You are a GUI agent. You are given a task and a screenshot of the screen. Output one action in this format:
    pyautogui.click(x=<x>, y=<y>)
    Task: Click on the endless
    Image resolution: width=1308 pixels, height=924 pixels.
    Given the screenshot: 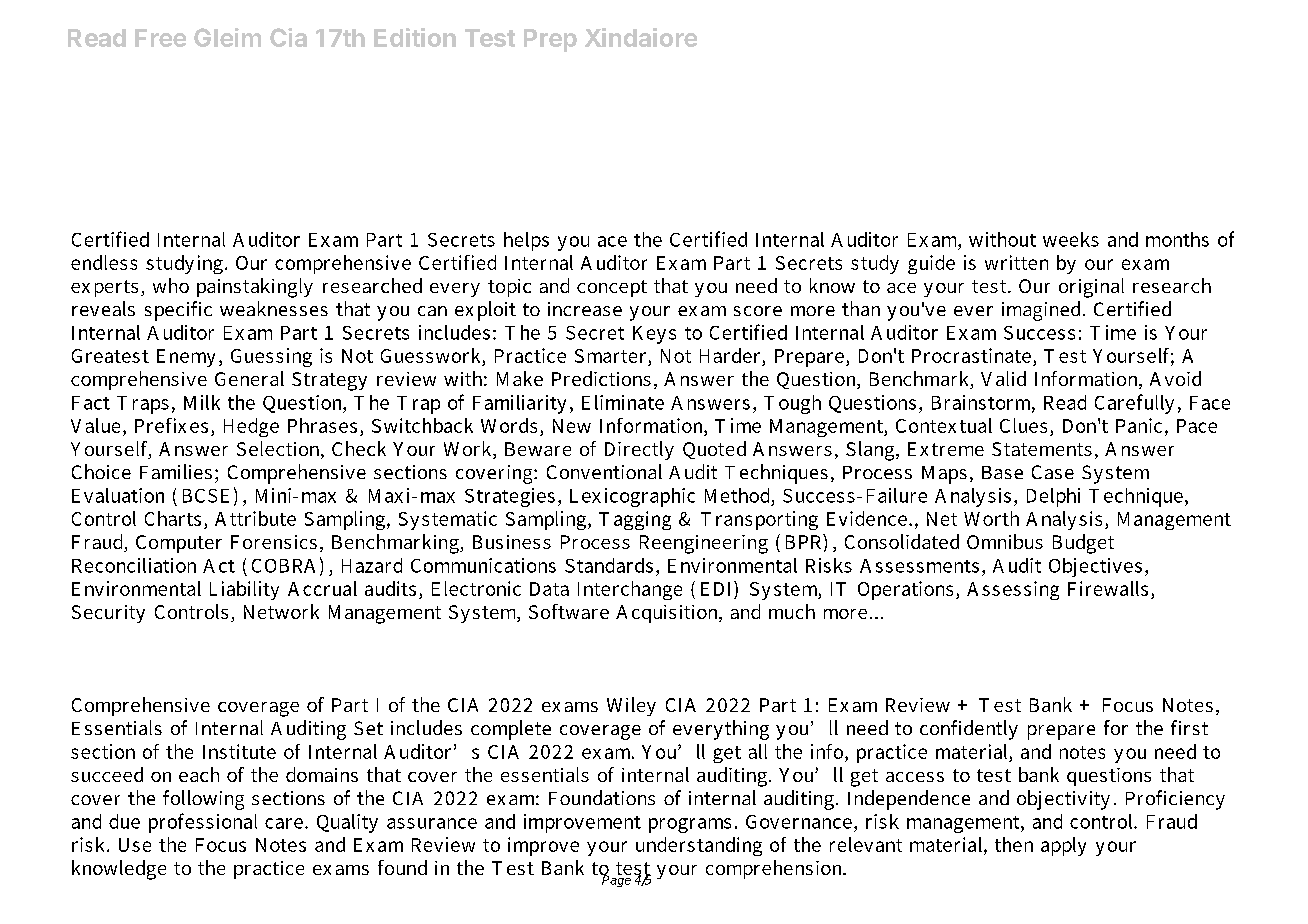 What is the action you would take?
    pyautogui.click(x=104, y=262)
